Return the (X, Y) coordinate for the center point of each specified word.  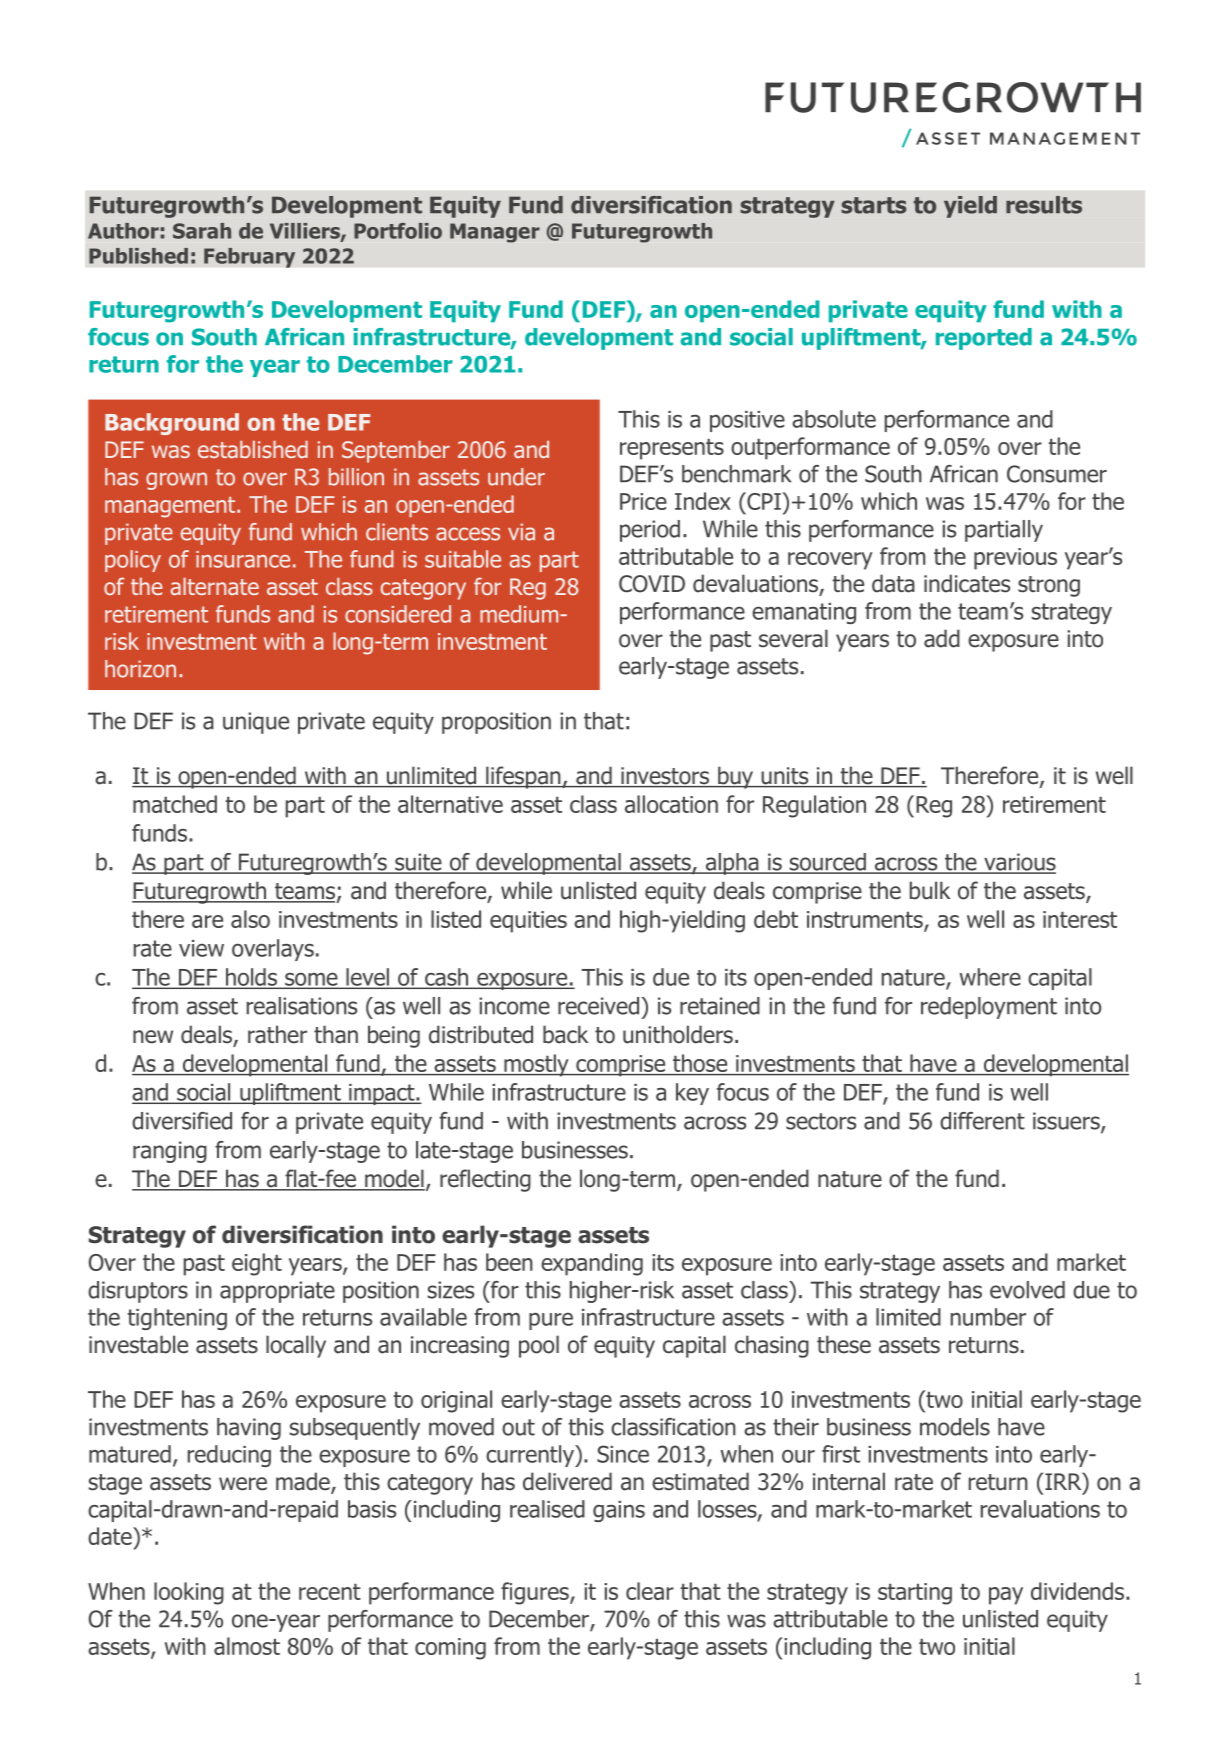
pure (551, 1321)
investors (665, 777)
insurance (243, 559)
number (988, 1317)
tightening (177, 1319)
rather (277, 1034)
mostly (536, 1065)
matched (175, 804)
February (249, 258)
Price (643, 501)
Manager (495, 233)
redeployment (989, 1008)
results (1044, 205)
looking (189, 1593)
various (1019, 863)
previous (1015, 559)
